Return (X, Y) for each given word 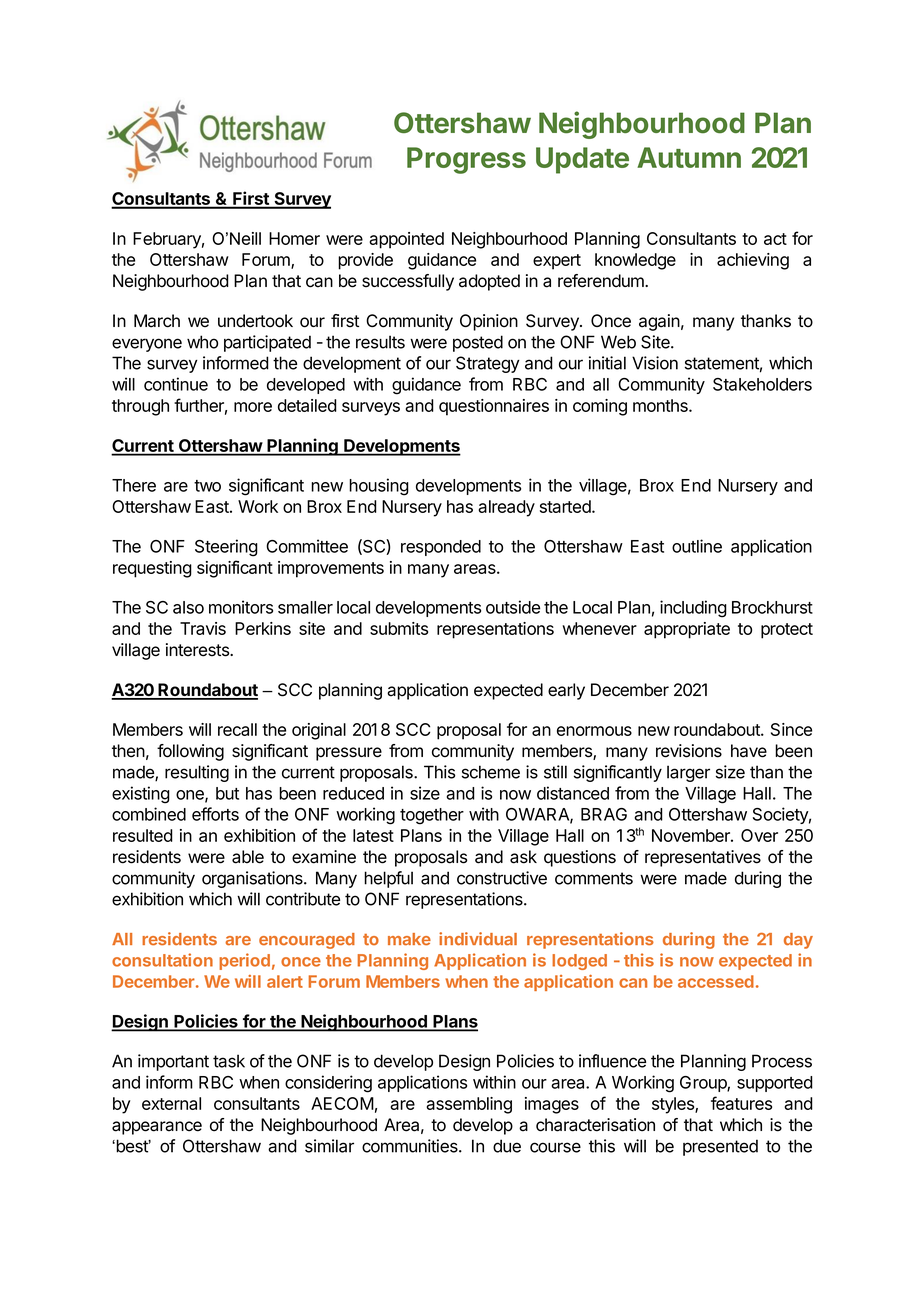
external (171, 1103)
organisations (253, 879)
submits (399, 628)
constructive (502, 878)
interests (198, 650)
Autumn (689, 157)
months (661, 405)
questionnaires (494, 407)
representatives (703, 858)
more (253, 407)
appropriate (687, 630)
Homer (294, 238)
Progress (466, 160)
